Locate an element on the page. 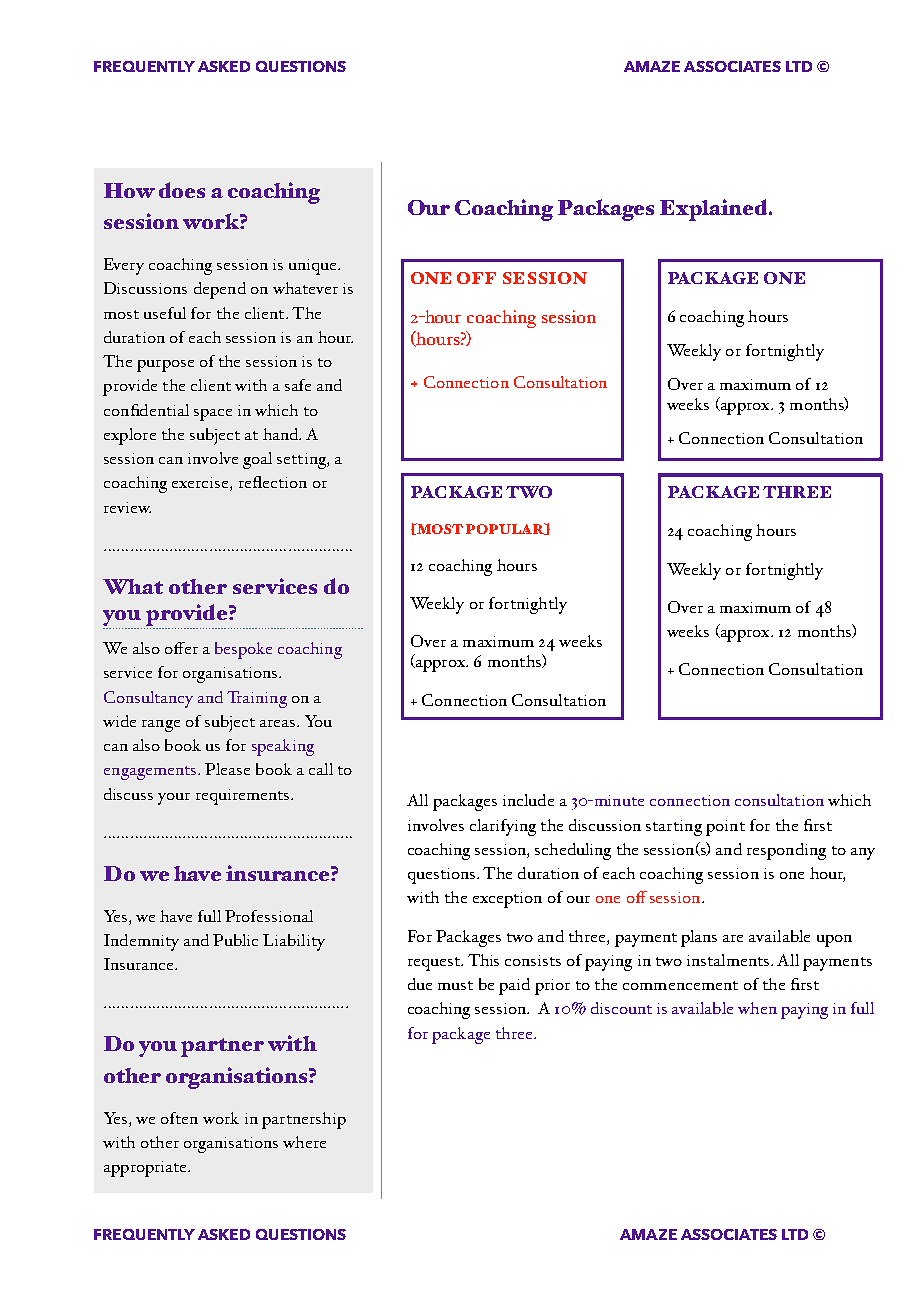  Explained is located at coordinates (715, 210).
